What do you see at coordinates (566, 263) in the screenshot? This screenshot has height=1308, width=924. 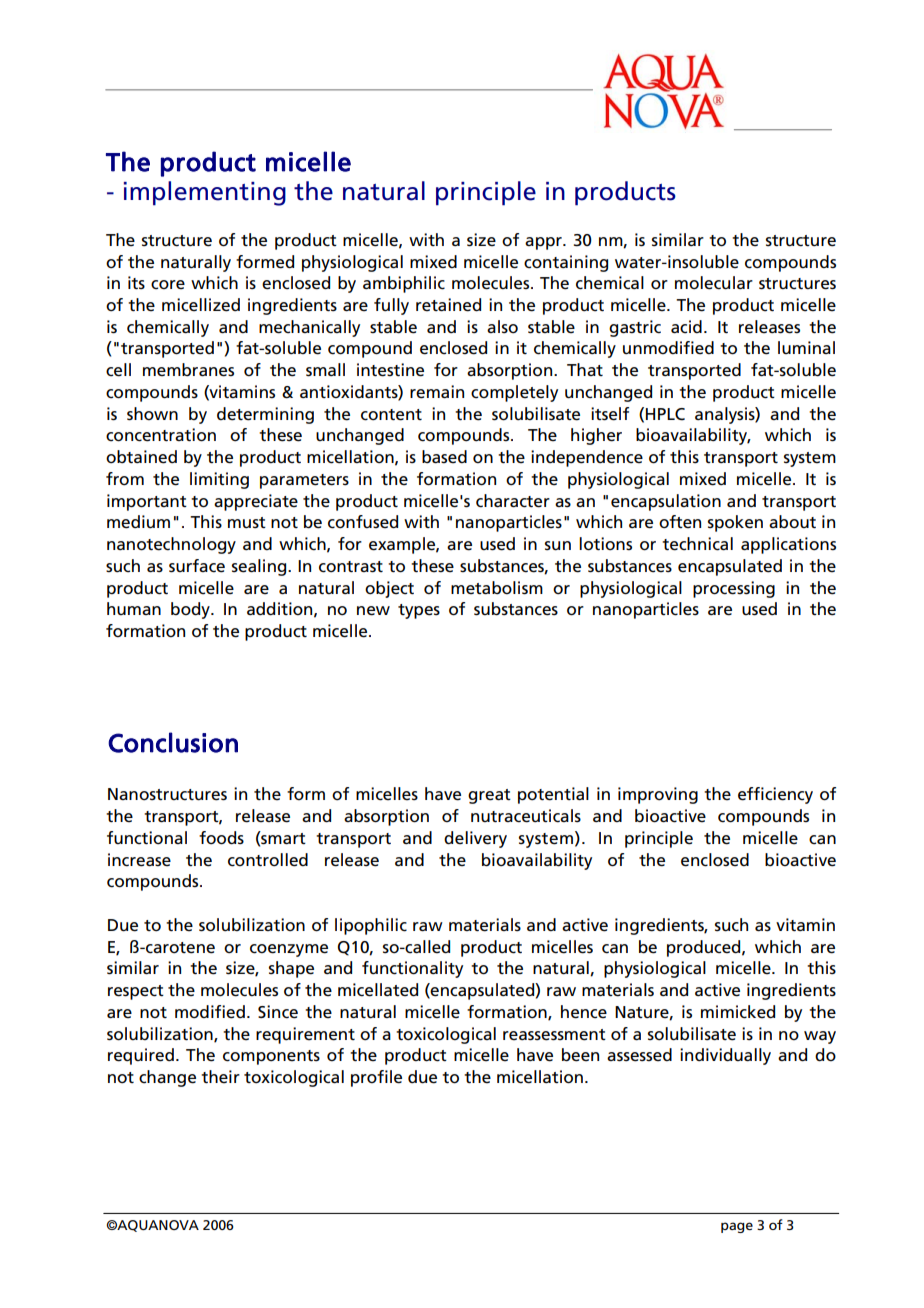 I see `containing` at bounding box center [566, 263].
